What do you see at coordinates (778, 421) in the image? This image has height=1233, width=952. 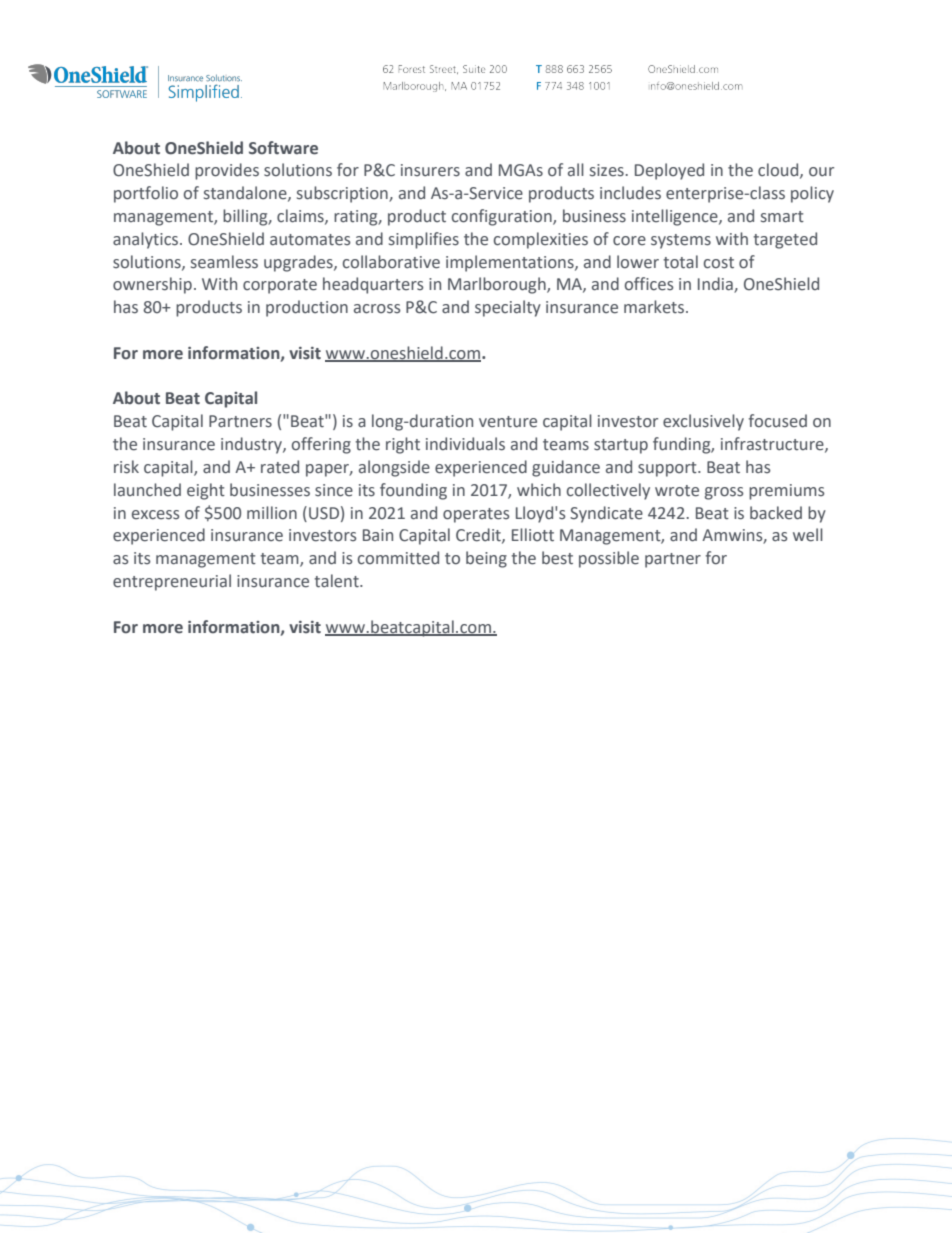 I see `focused` at bounding box center [778, 421].
